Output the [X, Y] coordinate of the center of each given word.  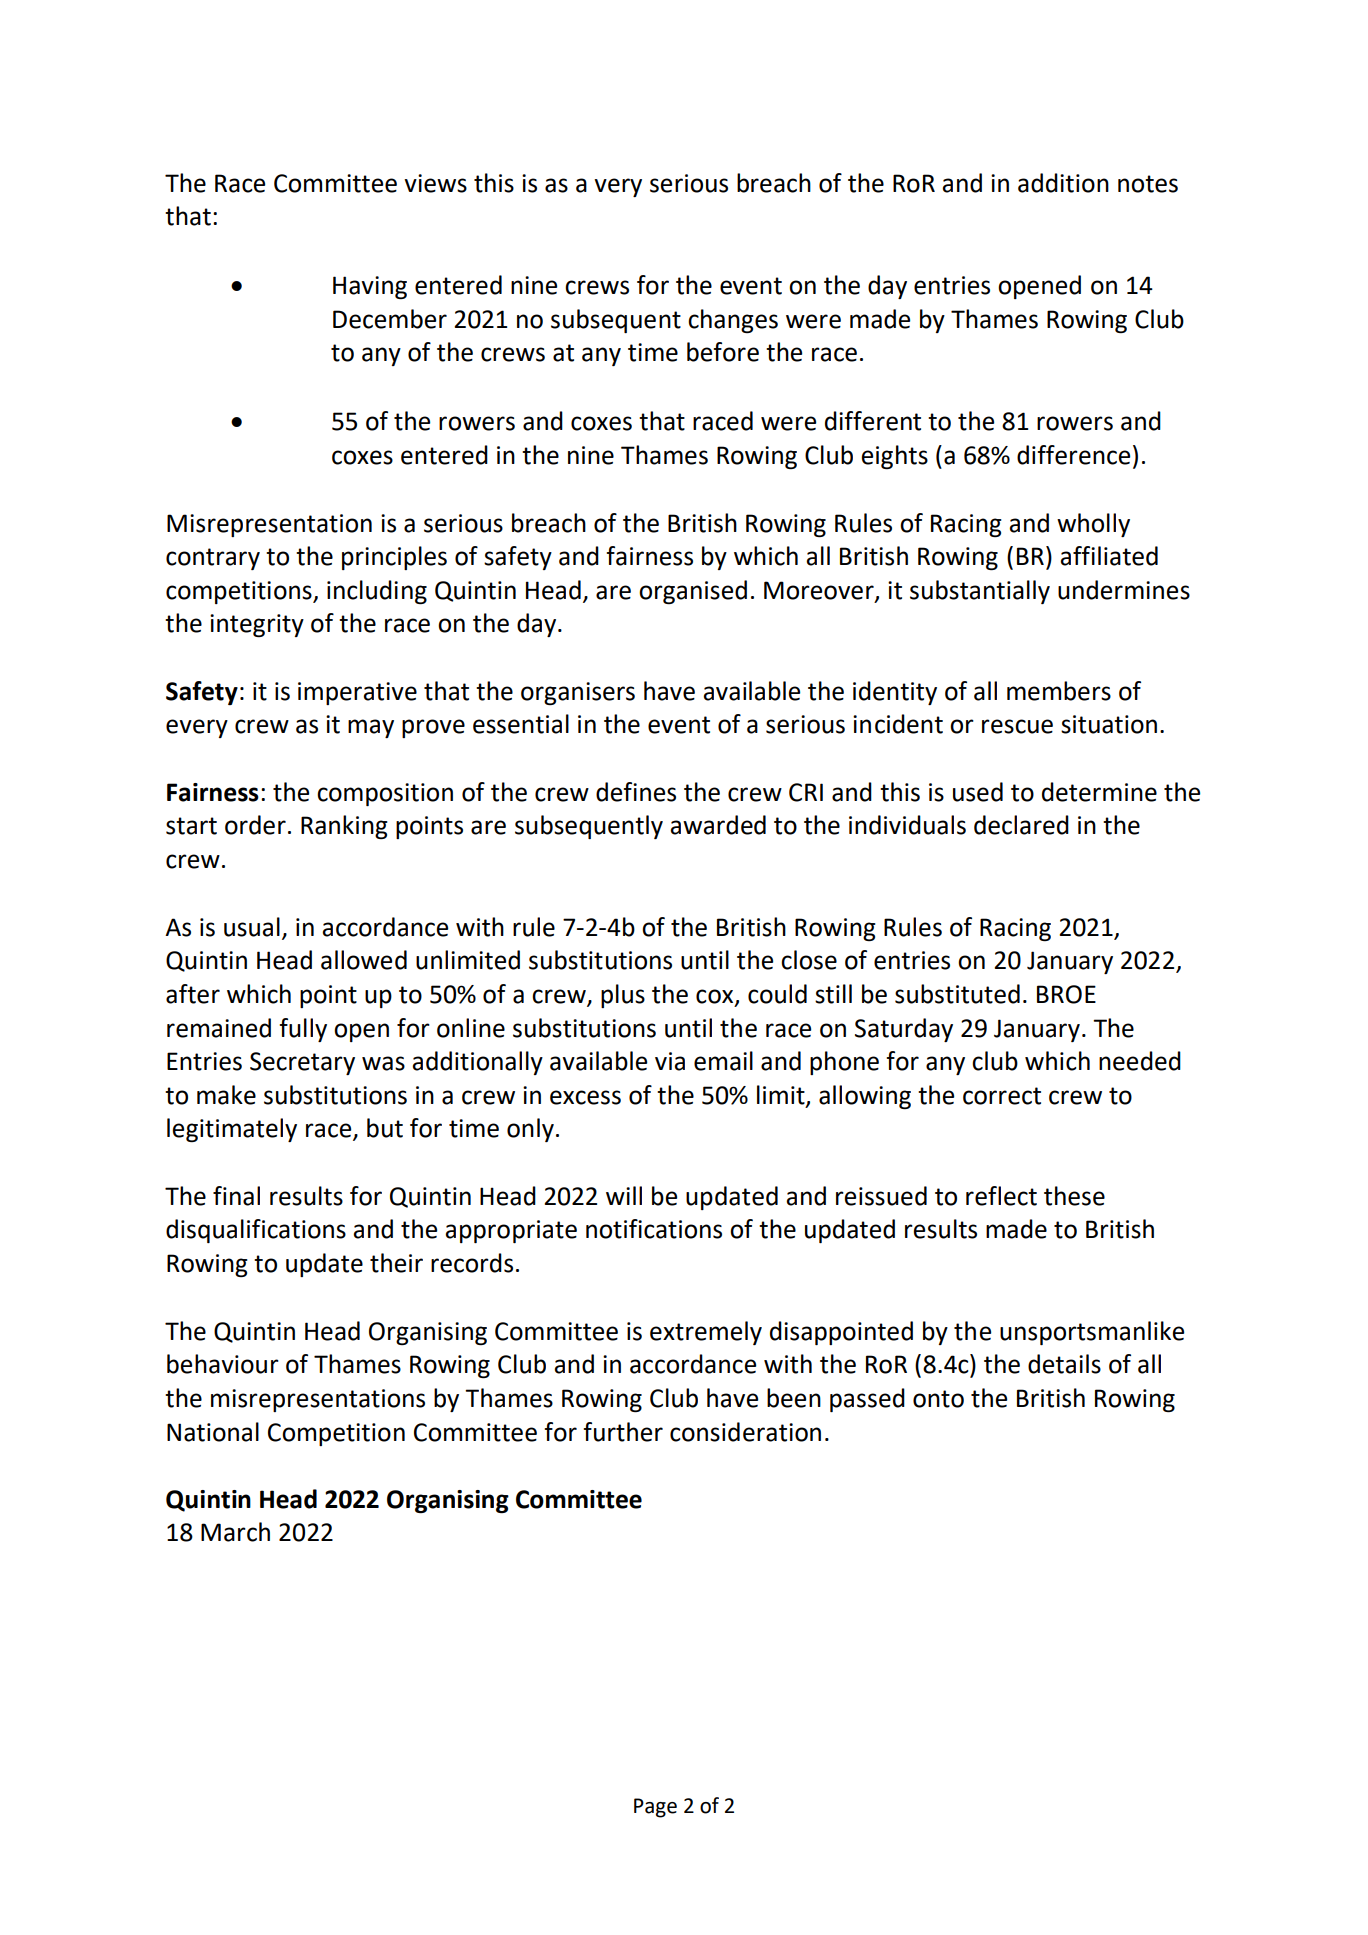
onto [938, 1399]
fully [303, 1030]
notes [1148, 184]
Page [655, 1808]
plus [623, 996]
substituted [957, 994]
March [235, 1532]
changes [733, 321]
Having [370, 287]
